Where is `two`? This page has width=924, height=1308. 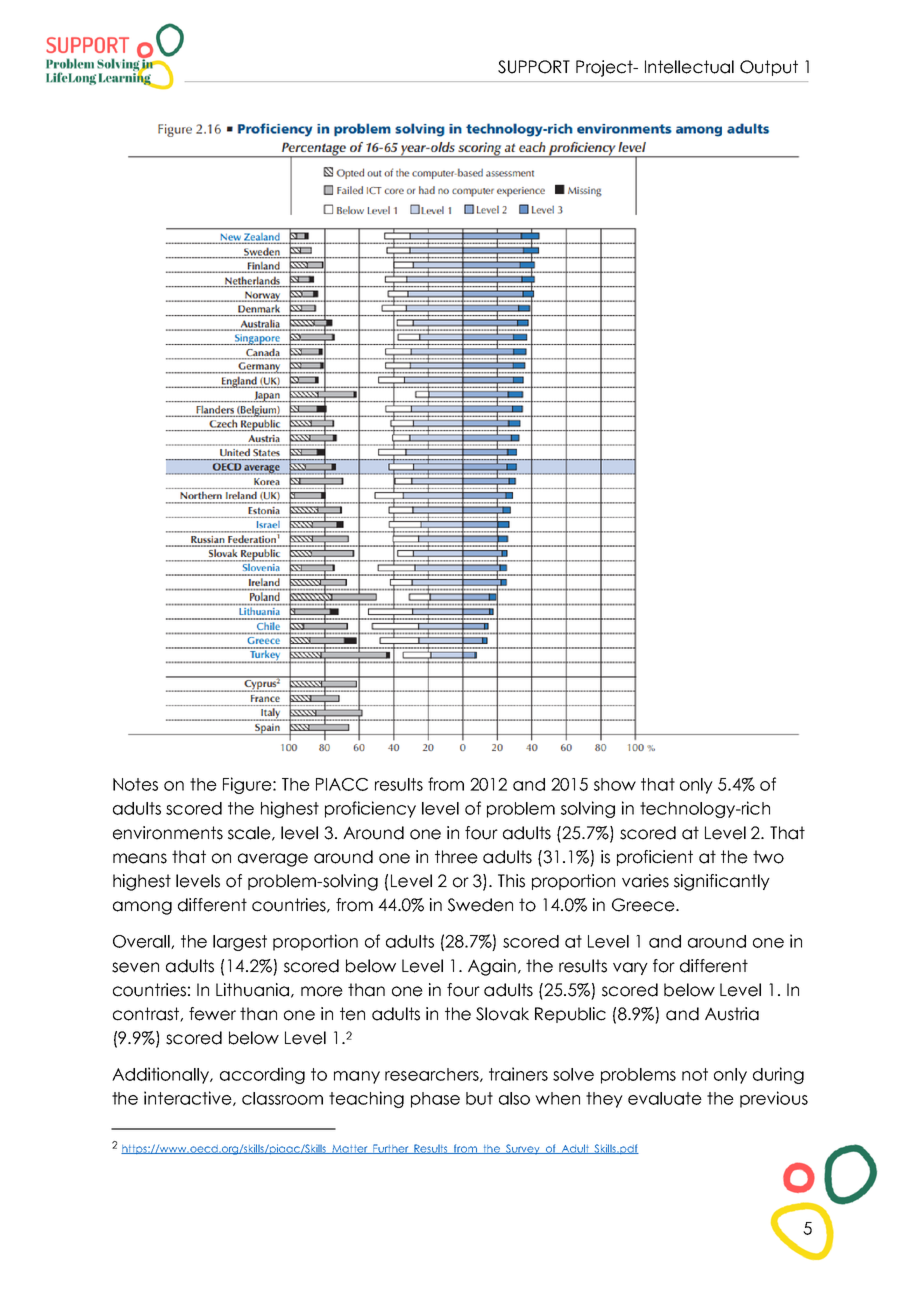 two is located at coordinates (768, 857).
